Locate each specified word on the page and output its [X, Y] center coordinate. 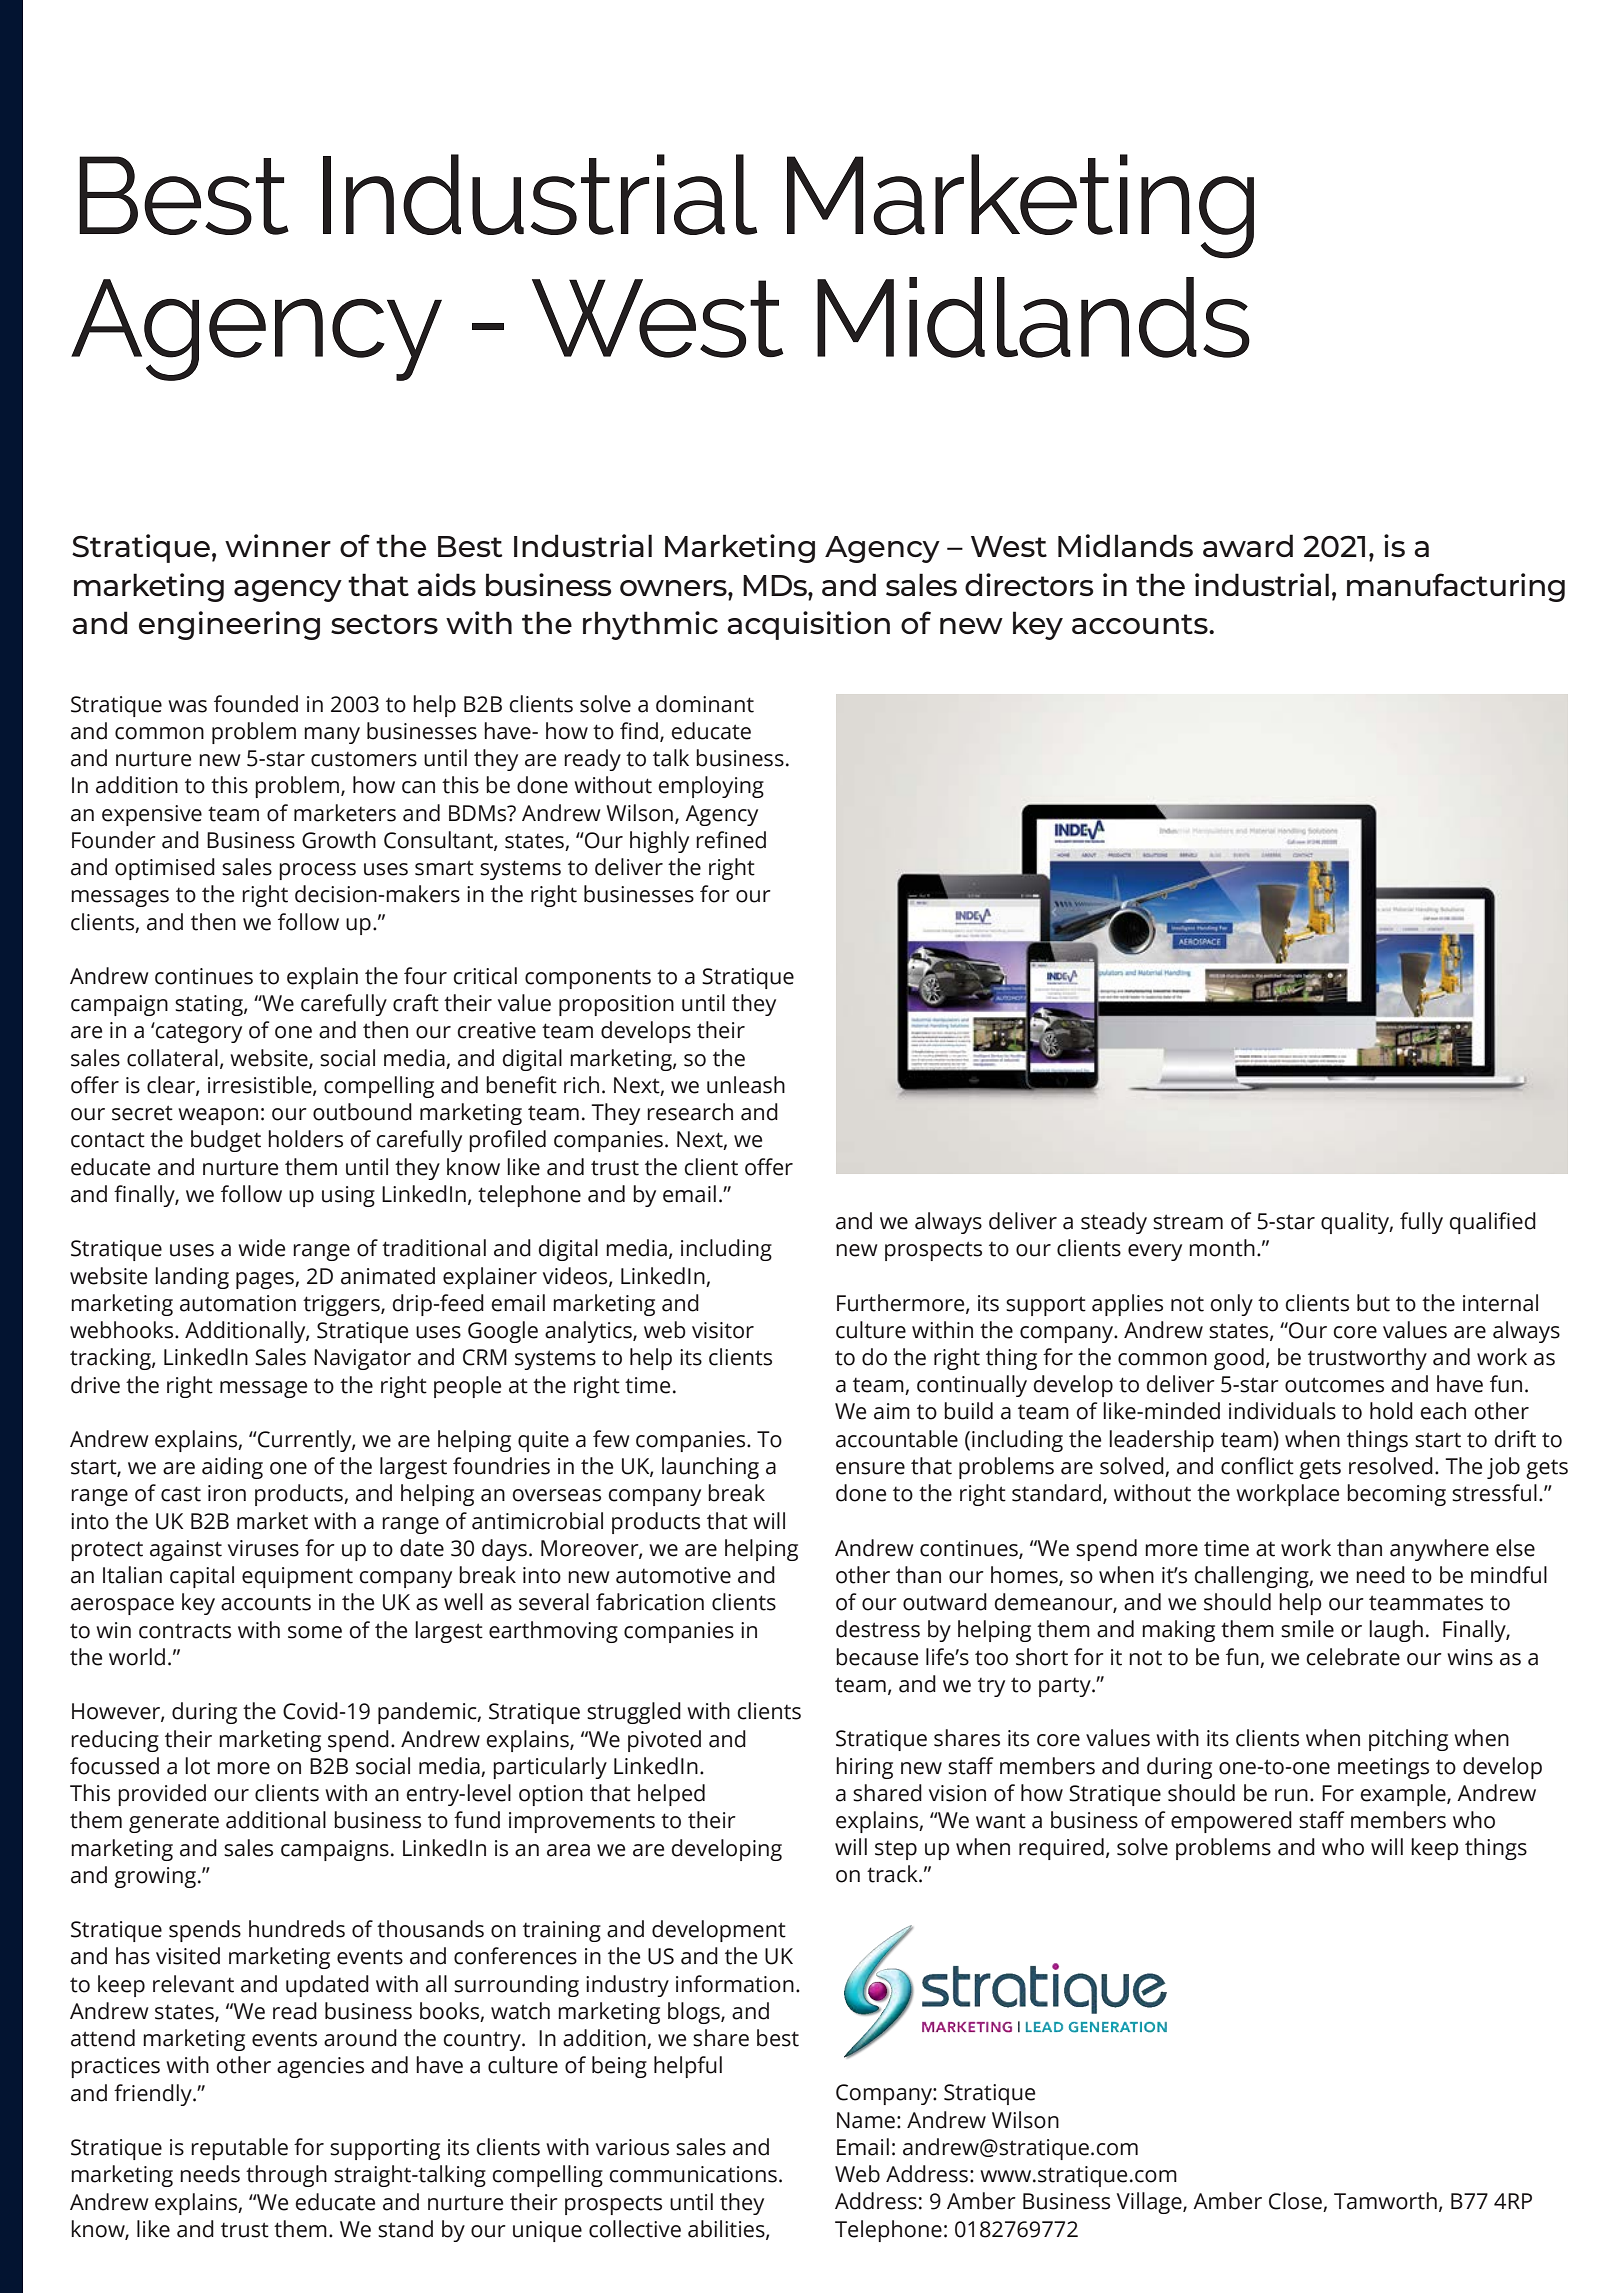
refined [731, 840]
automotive [673, 1575]
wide [261, 1248]
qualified [1492, 1223]
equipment [297, 1577]
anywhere [1439, 1550]
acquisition [808, 625]
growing [155, 1877]
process [317, 871]
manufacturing [1456, 587]
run [1291, 1795]
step [896, 1850]
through [286, 2176]
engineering [229, 625]
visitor [723, 1330]
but [1373, 1303]
